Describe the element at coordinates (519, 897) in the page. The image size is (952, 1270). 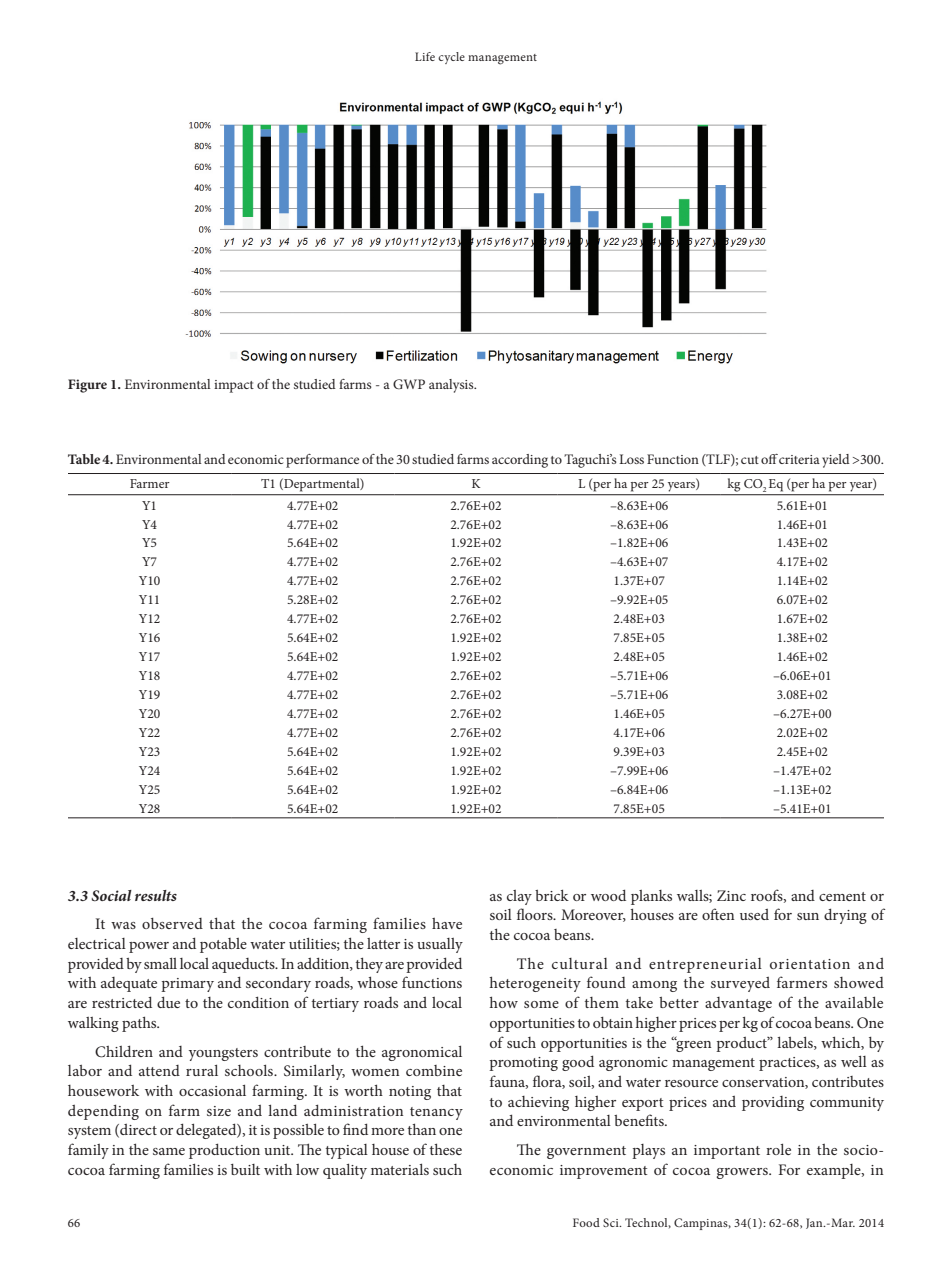
I see `clay` at that location.
